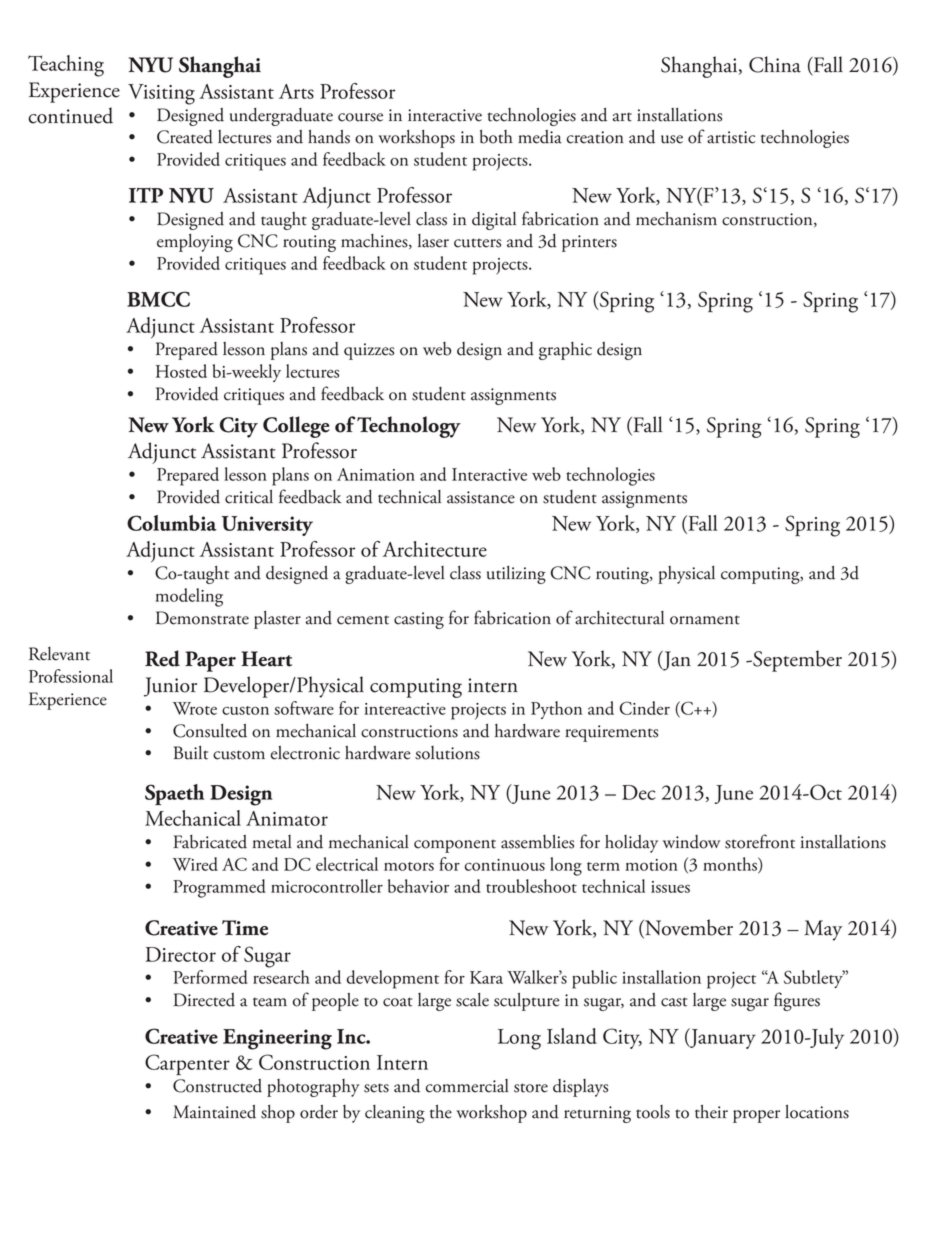 This page has height=1233, width=952. What do you see at coordinates (161, 94) in the page?
I see `Visiting` at bounding box center [161, 94].
